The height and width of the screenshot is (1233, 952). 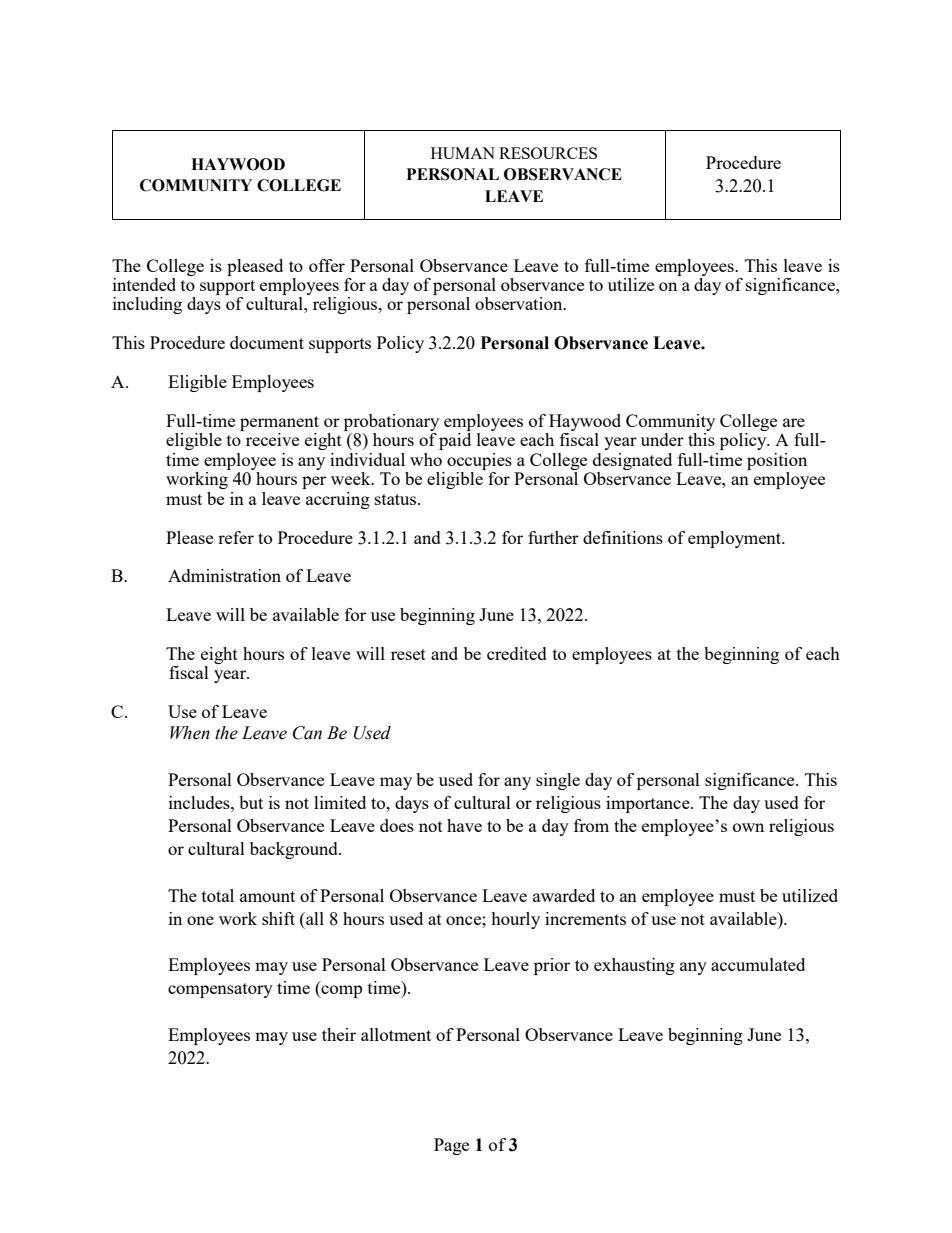 What do you see at coordinates (548, 153) in the screenshot?
I see `RESOURCES` at bounding box center [548, 153].
